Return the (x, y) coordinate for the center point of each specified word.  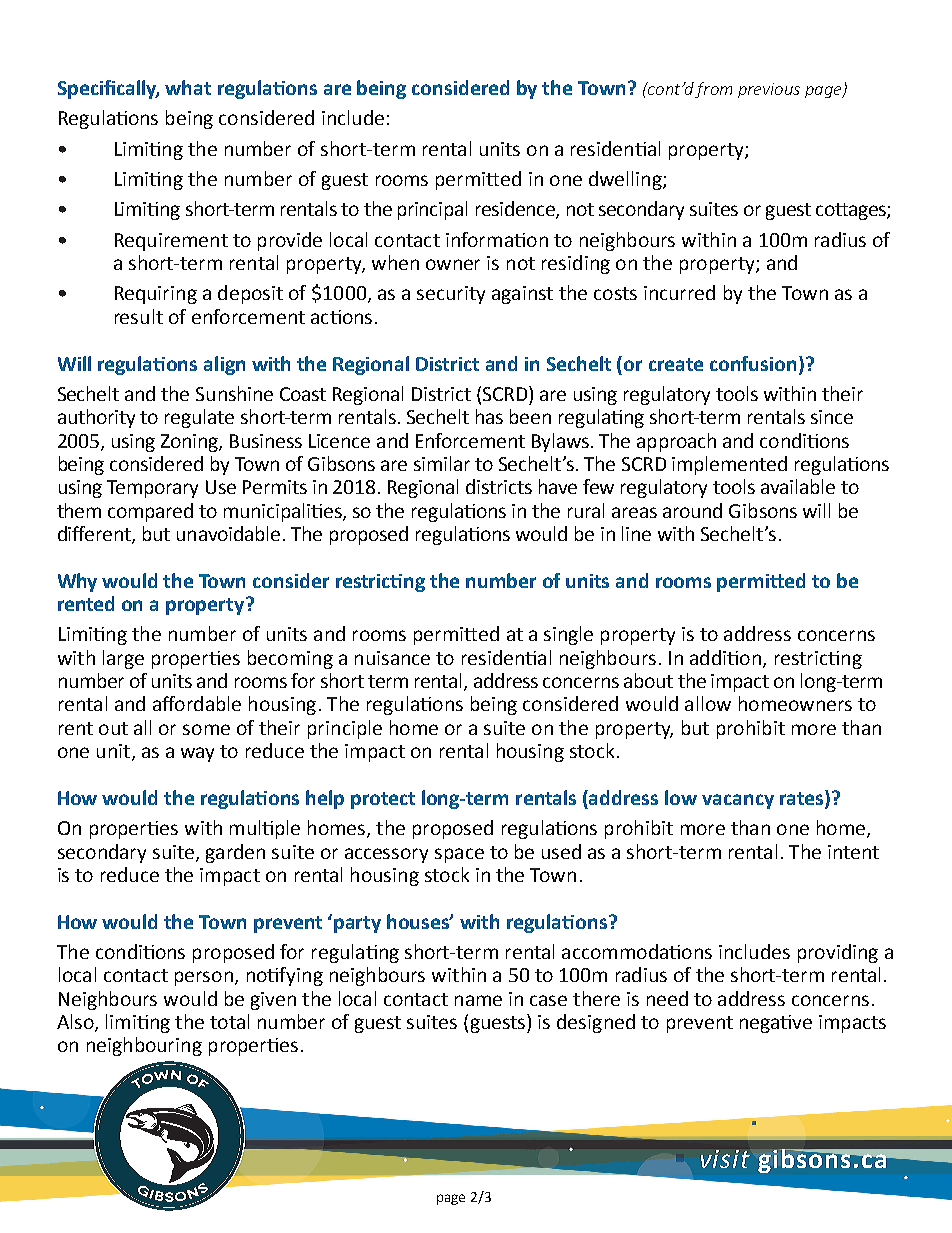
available (798, 486)
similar (442, 463)
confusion (753, 363)
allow (708, 703)
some (206, 729)
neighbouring (144, 1046)
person (204, 978)
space (459, 855)
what (188, 87)
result (139, 316)
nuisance (392, 658)
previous (769, 90)
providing (838, 953)
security (451, 295)
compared (150, 512)
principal (432, 210)
